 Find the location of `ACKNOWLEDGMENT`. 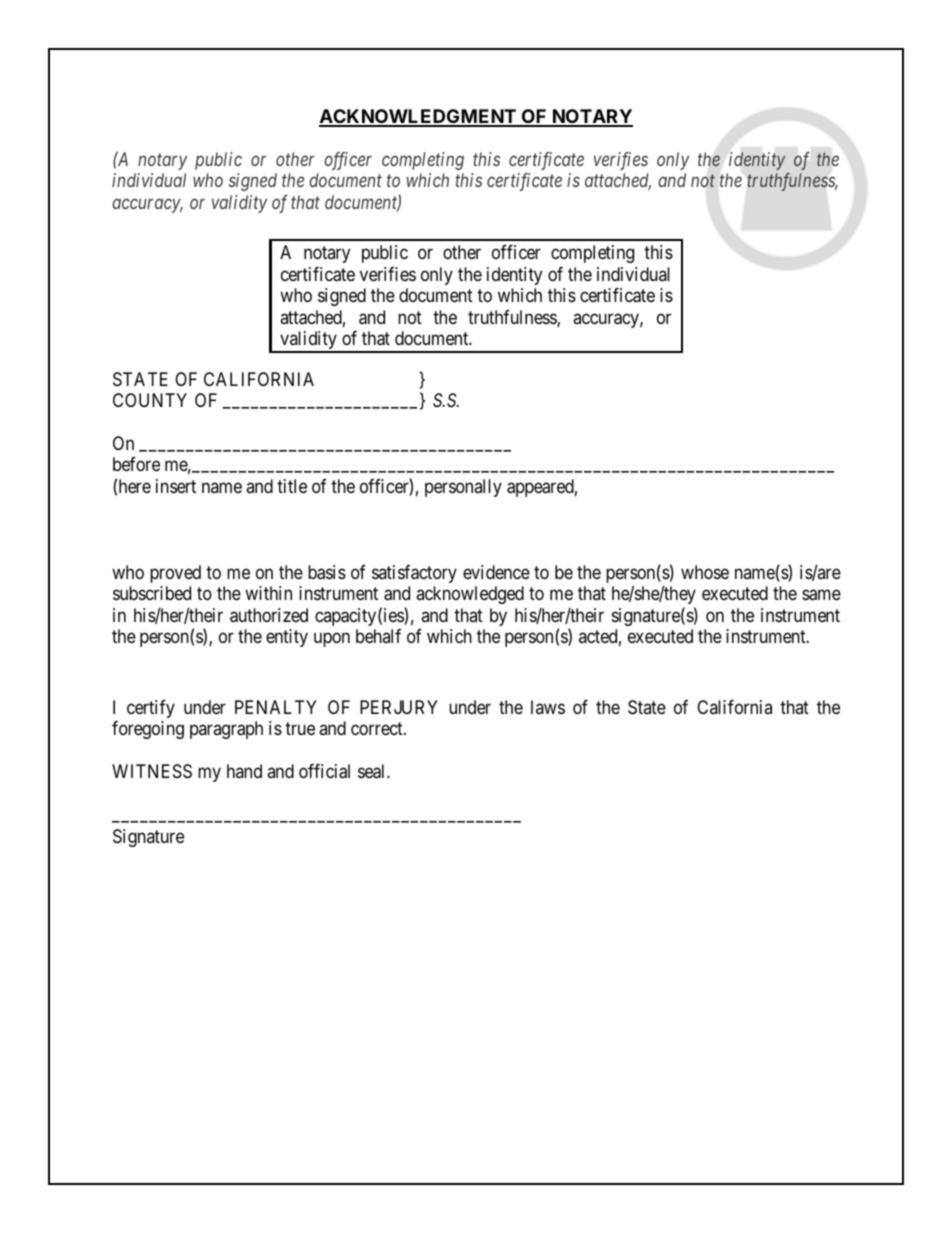

ACKNOWLEDGMENT is located at coordinates (418, 117).
